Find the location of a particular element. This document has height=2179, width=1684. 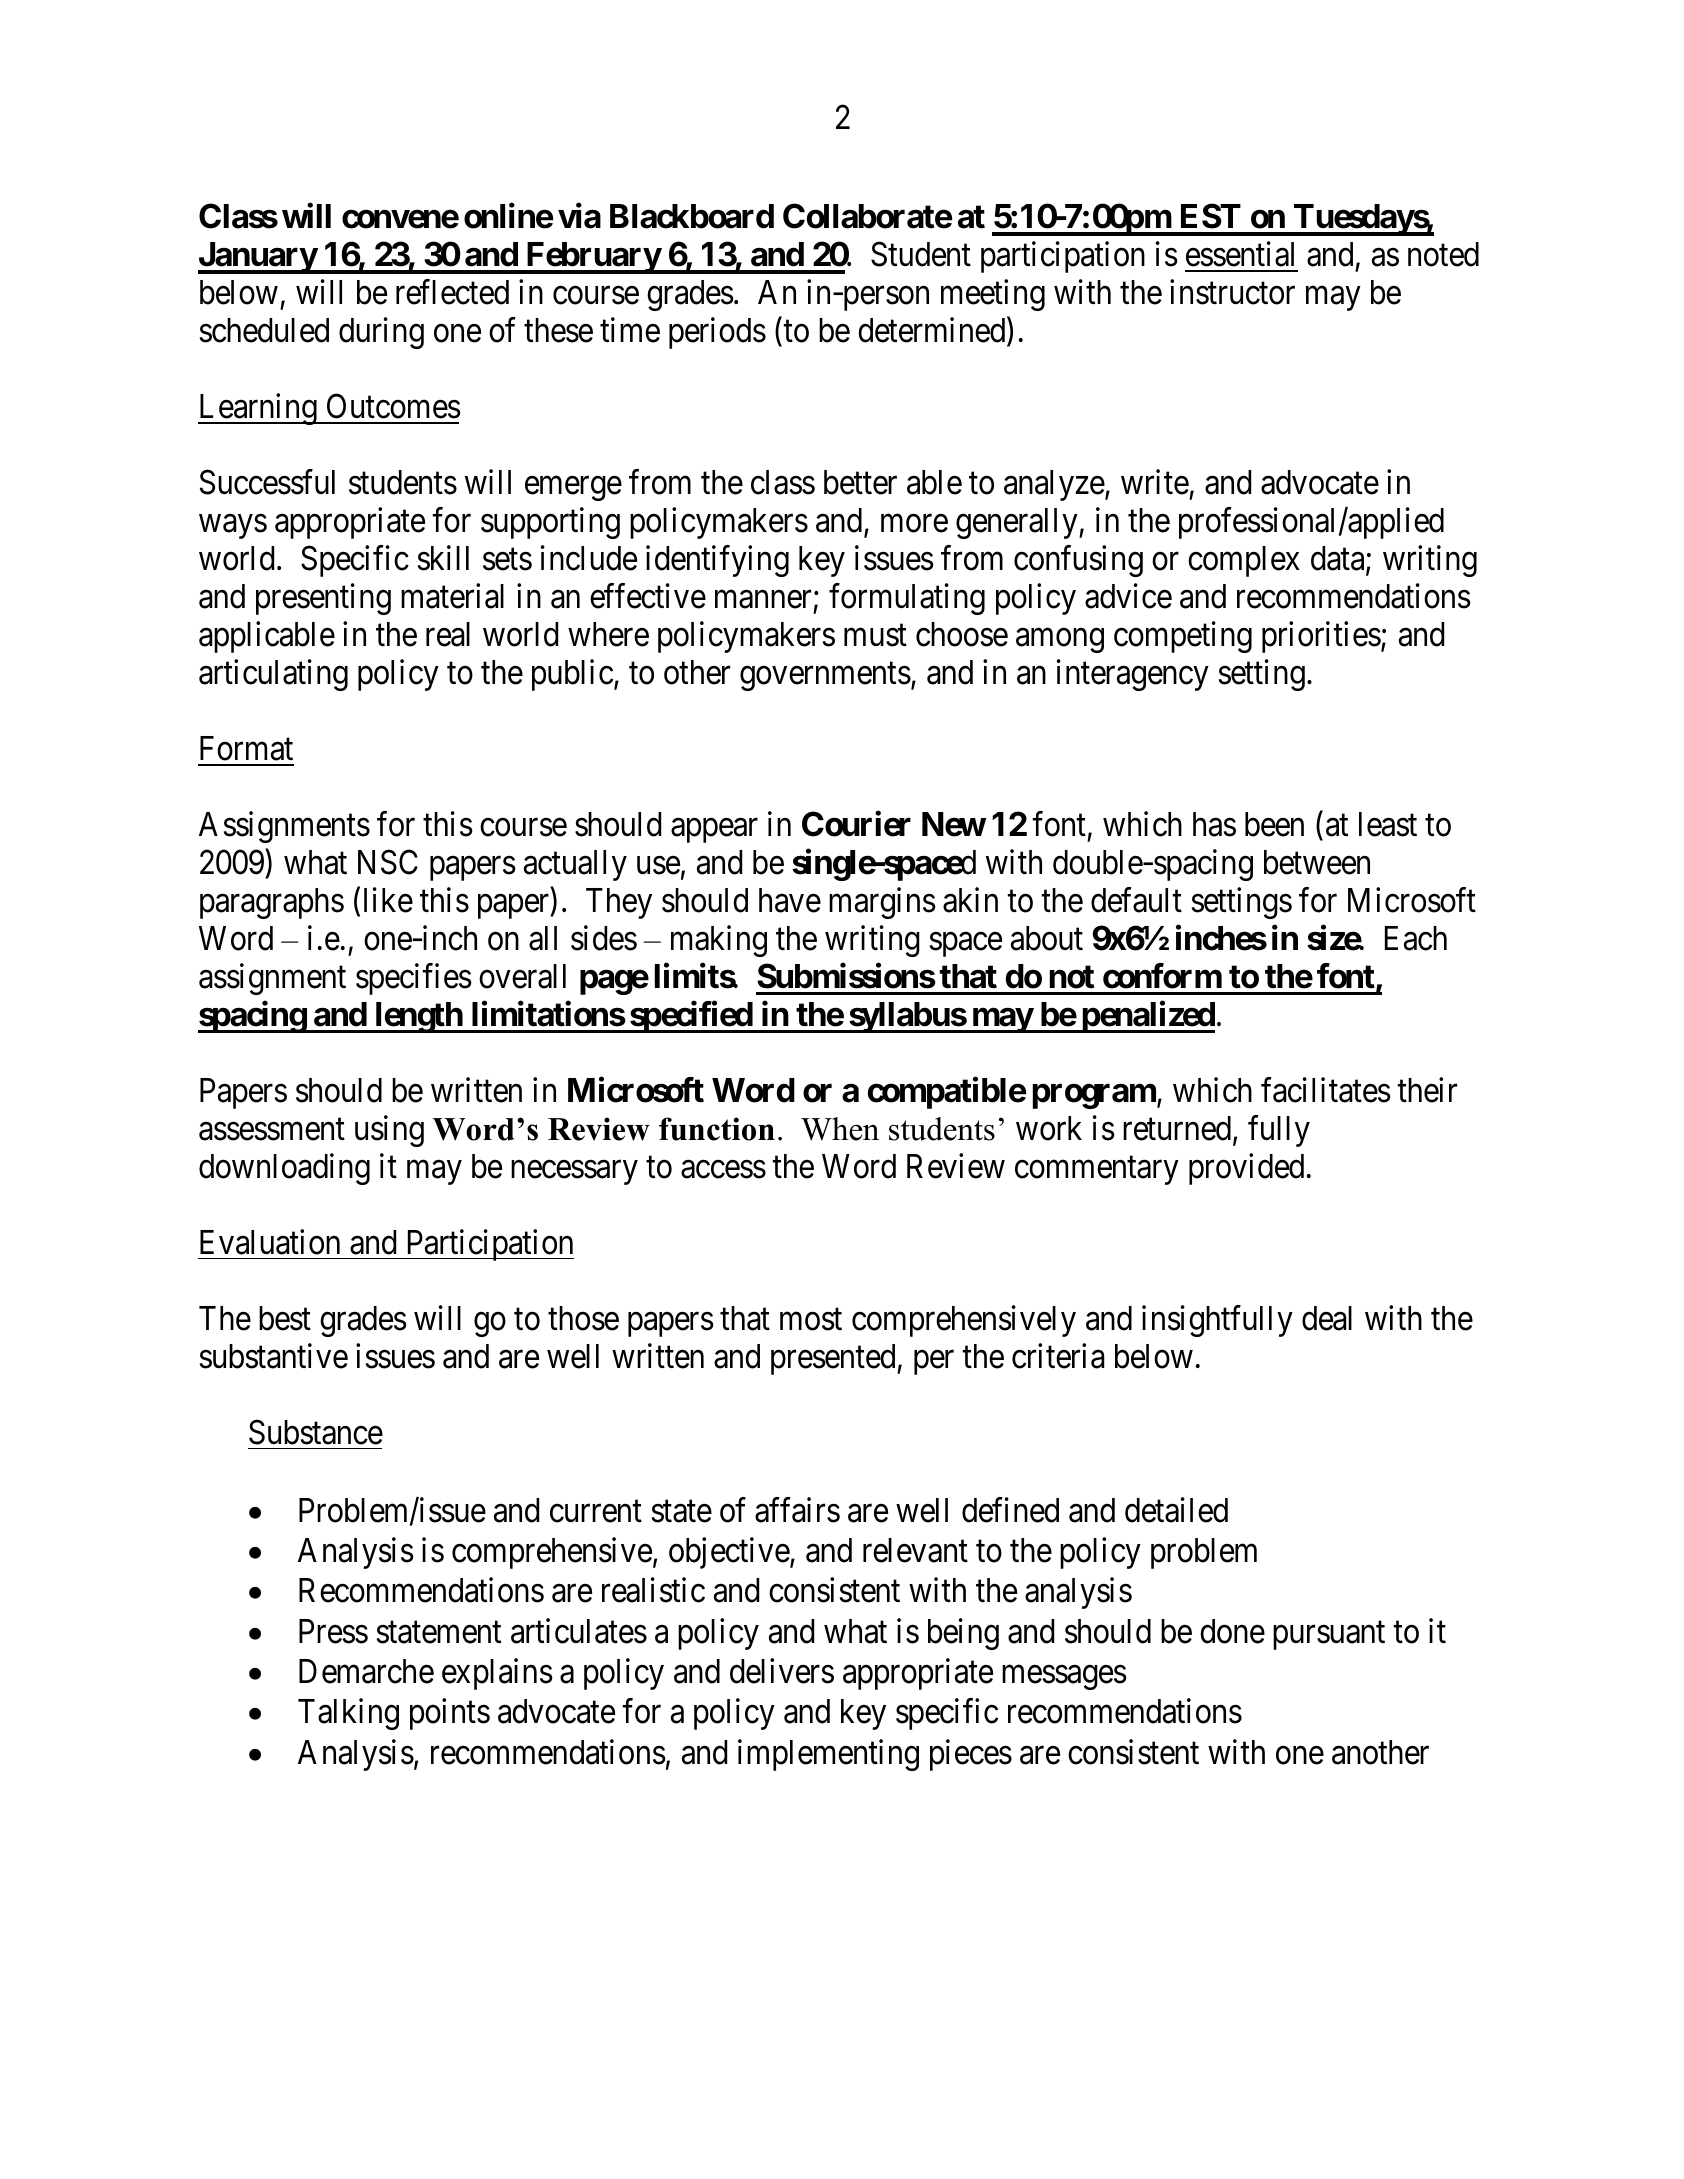

Talking is located at coordinates (348, 1714).
